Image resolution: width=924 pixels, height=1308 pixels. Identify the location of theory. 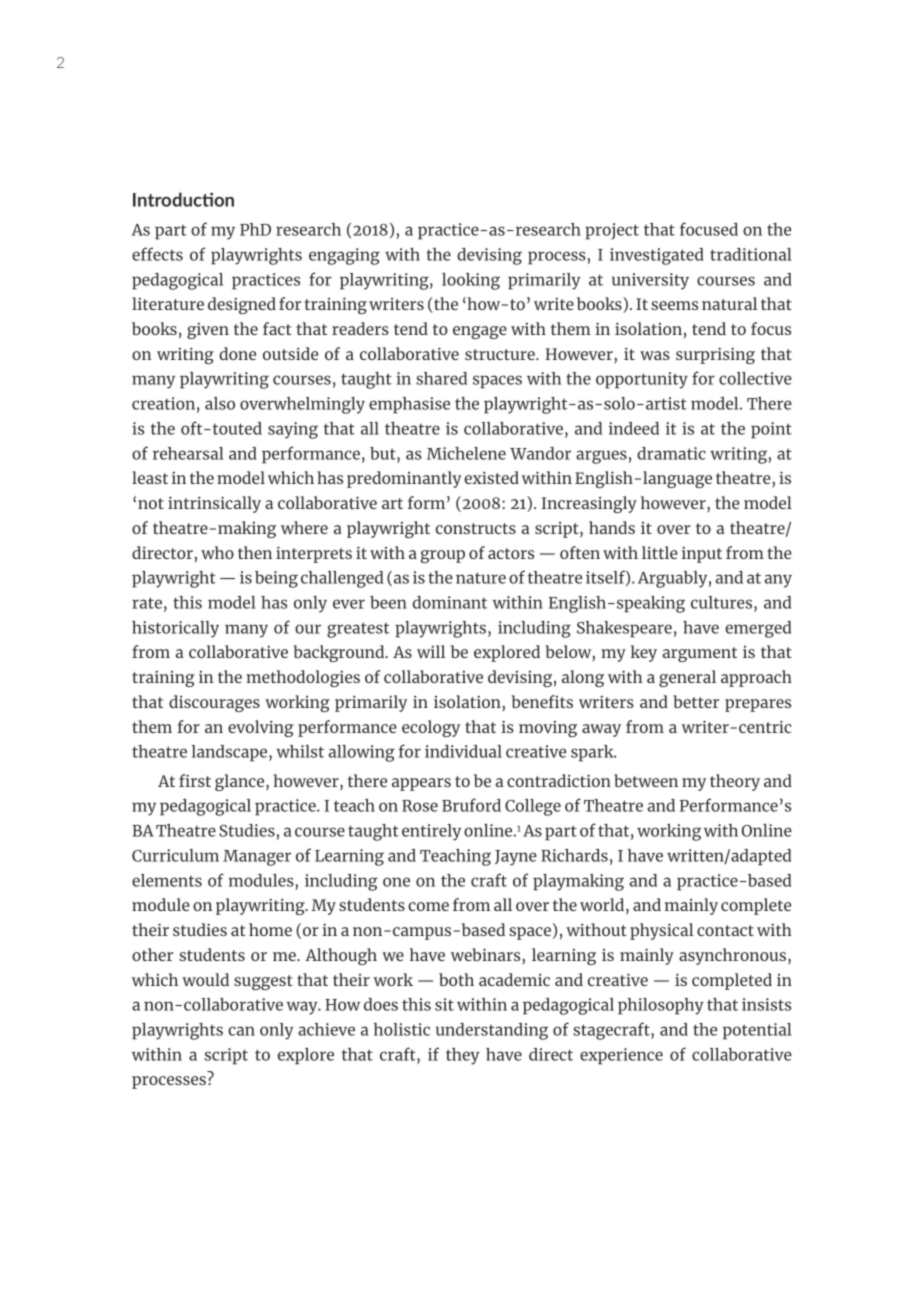
(735, 782).
